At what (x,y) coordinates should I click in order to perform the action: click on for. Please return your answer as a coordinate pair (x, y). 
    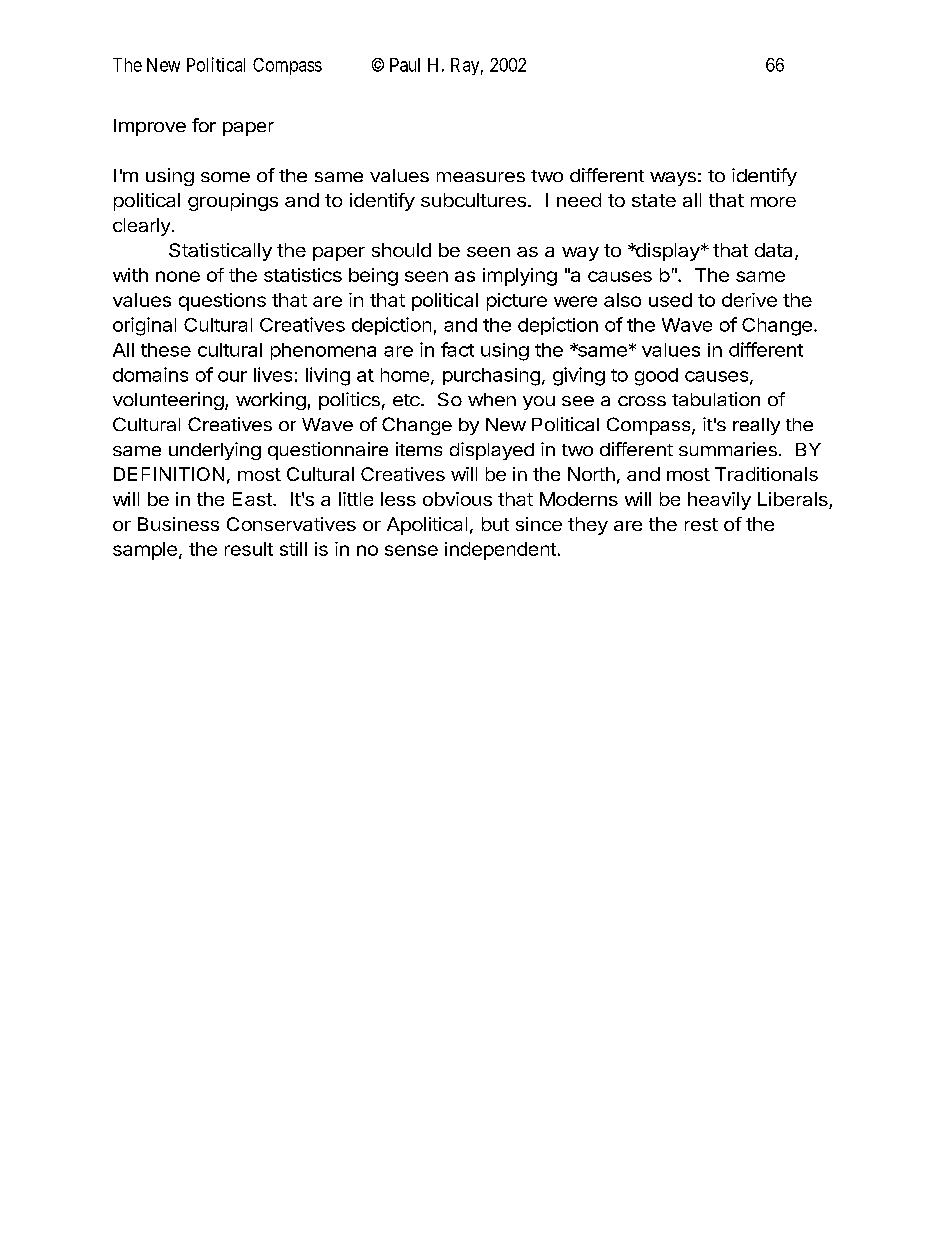
    Looking at the image, I should click on (204, 125).
